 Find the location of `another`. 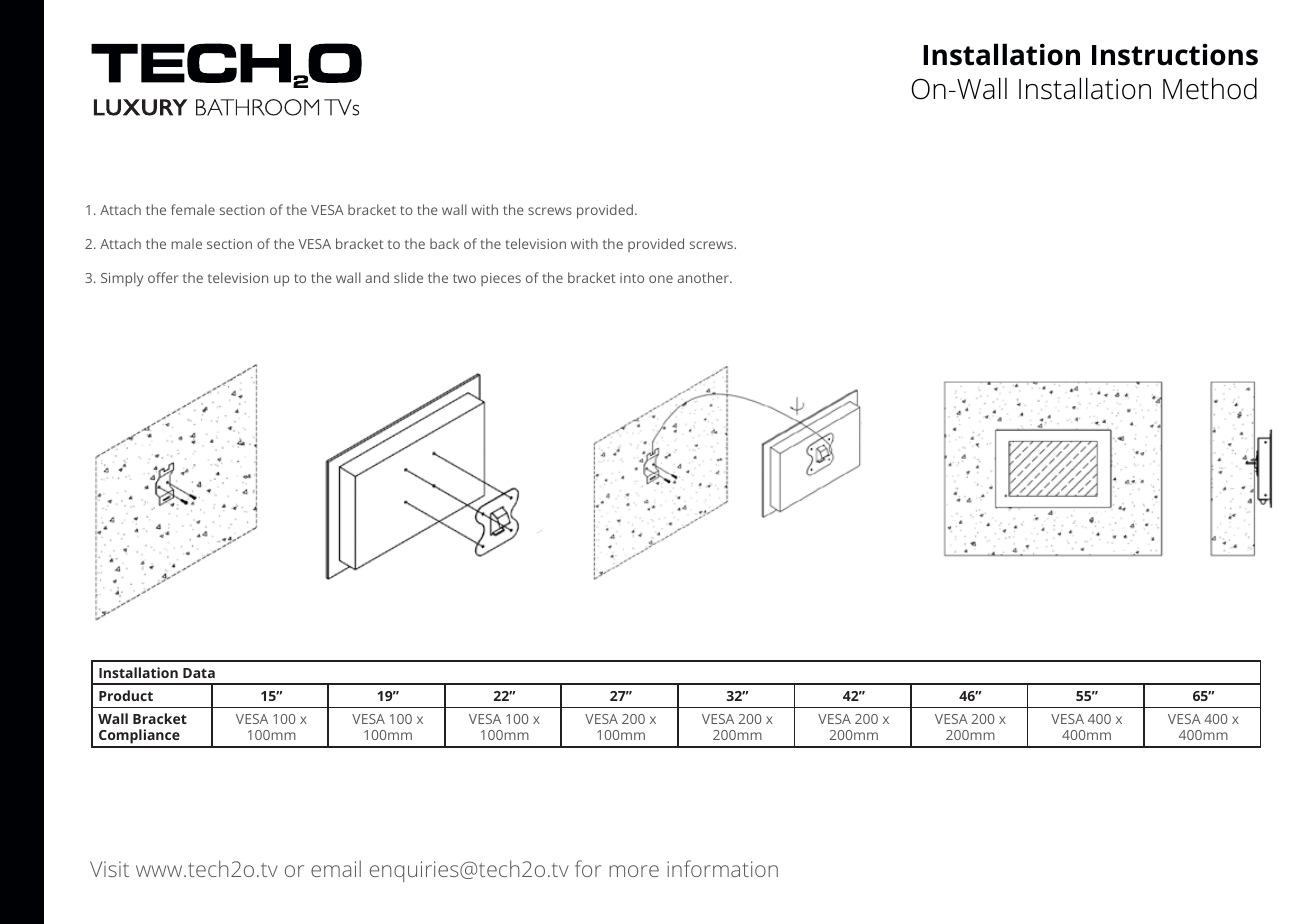

another is located at coordinates (704, 277).
